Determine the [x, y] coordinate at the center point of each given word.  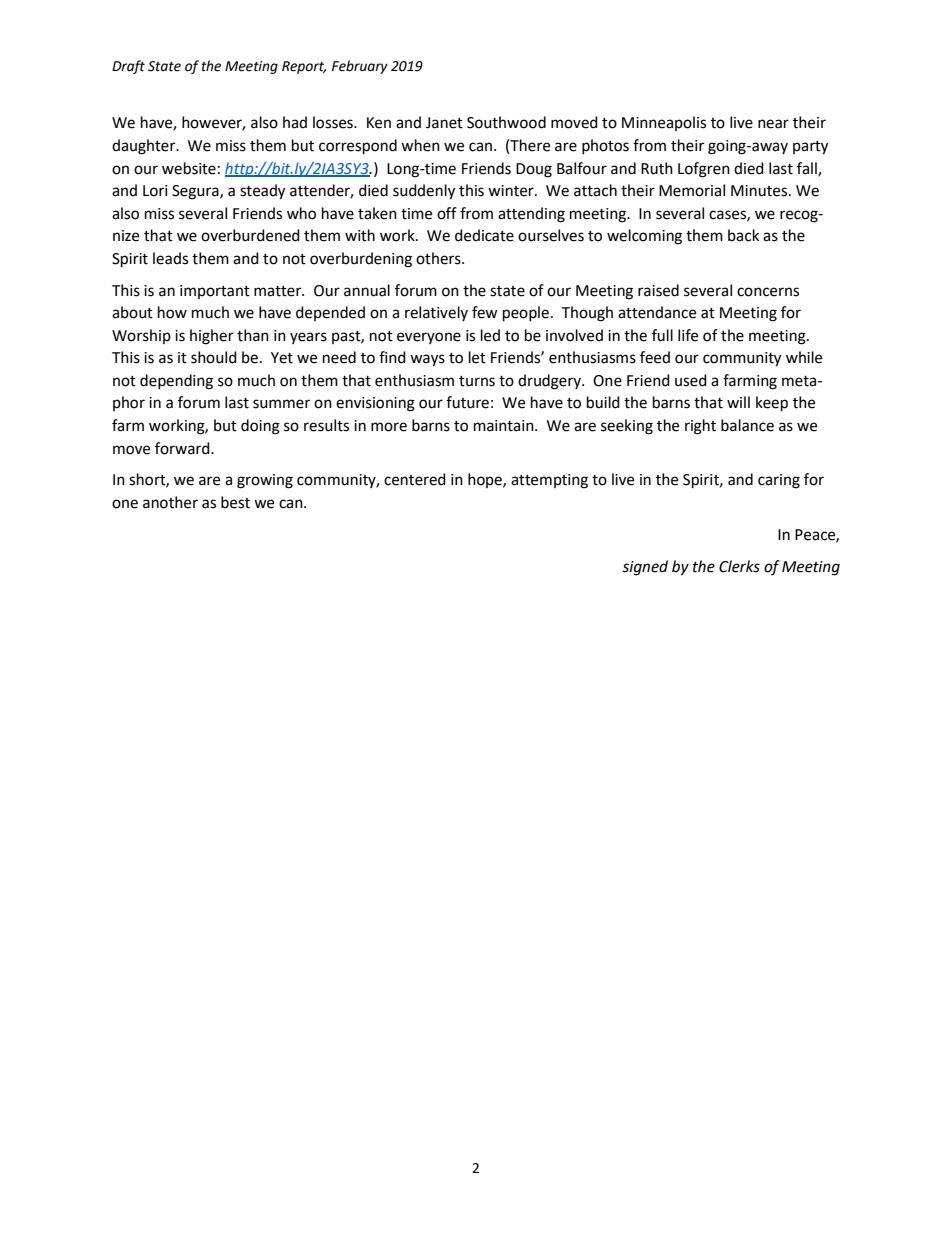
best [235, 502]
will [738, 402]
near [773, 124]
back [743, 235]
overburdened [250, 235]
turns [477, 381]
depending [176, 382]
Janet [444, 123]
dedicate [484, 235]
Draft [128, 67]
